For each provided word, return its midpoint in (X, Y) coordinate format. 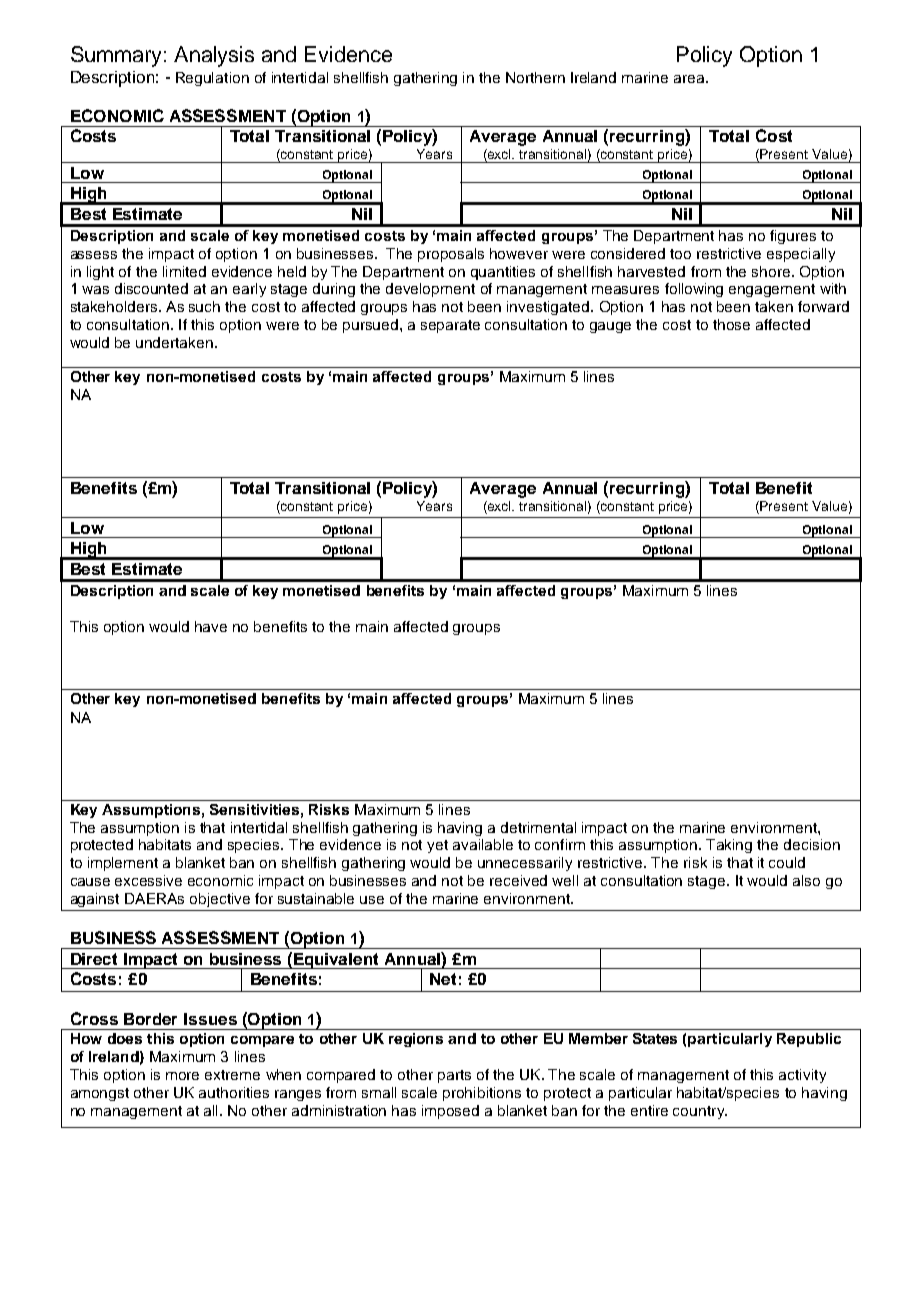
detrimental (538, 827)
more (182, 1076)
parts (454, 1076)
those (731, 324)
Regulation (212, 79)
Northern (535, 77)
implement (123, 864)
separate (450, 326)
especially (801, 255)
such (204, 306)
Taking (729, 846)
